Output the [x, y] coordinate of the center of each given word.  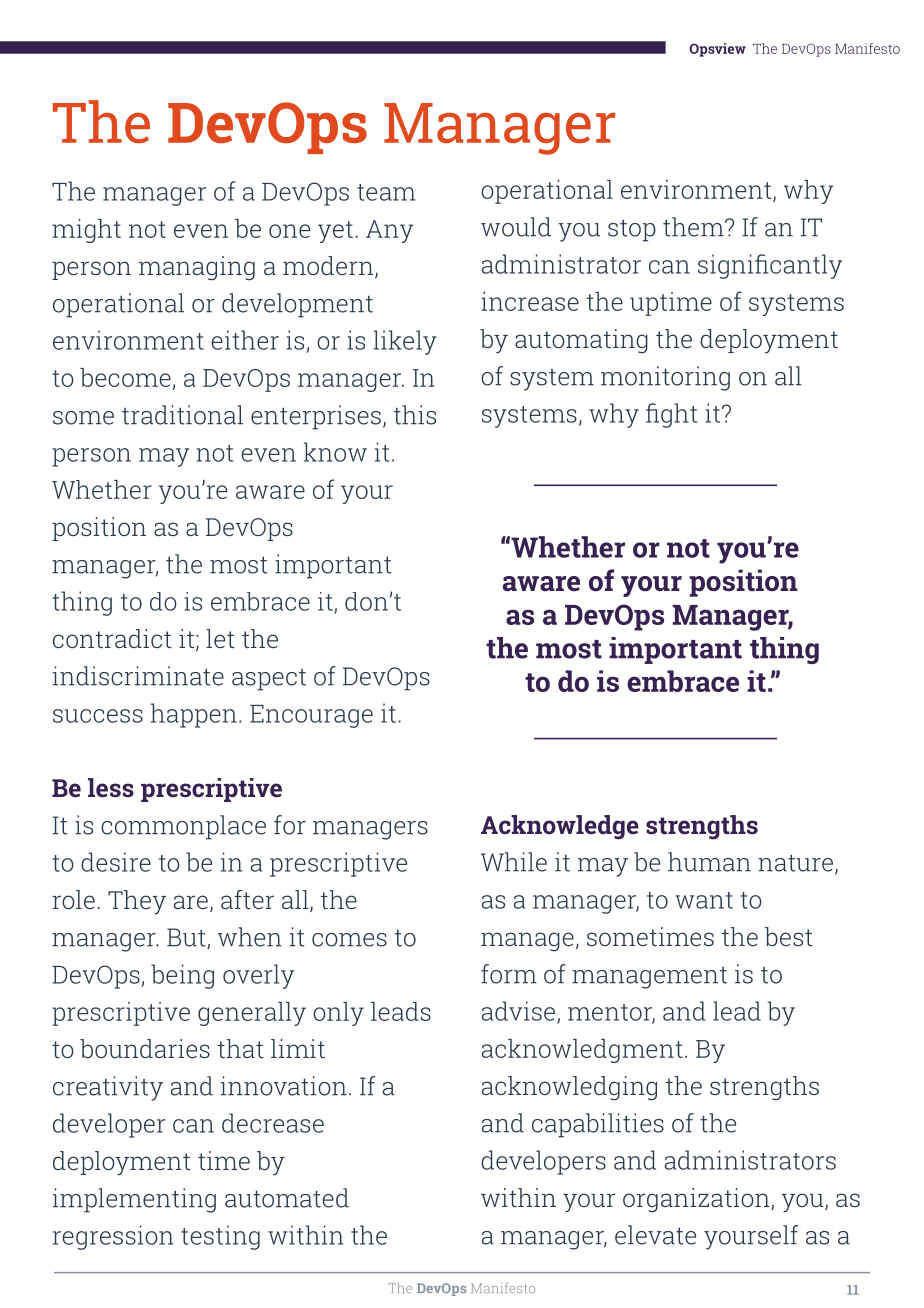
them [694, 227]
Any [389, 231]
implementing [134, 1200]
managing [197, 268]
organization [697, 1200]
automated [287, 1198]
